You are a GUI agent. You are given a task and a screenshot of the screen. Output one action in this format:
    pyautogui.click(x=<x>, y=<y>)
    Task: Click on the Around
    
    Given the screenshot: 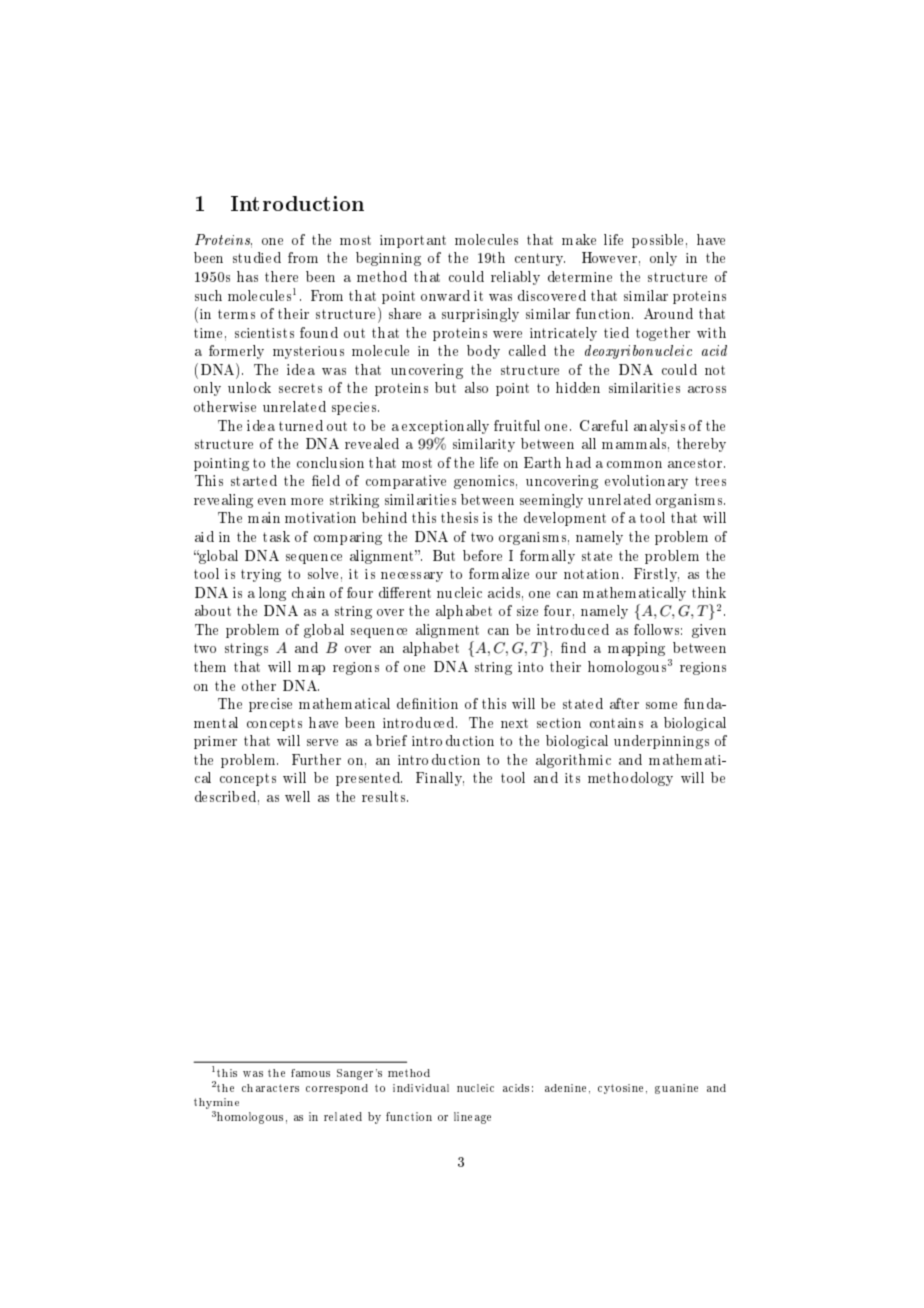 What is the action you would take?
    pyautogui.click(x=668, y=313)
